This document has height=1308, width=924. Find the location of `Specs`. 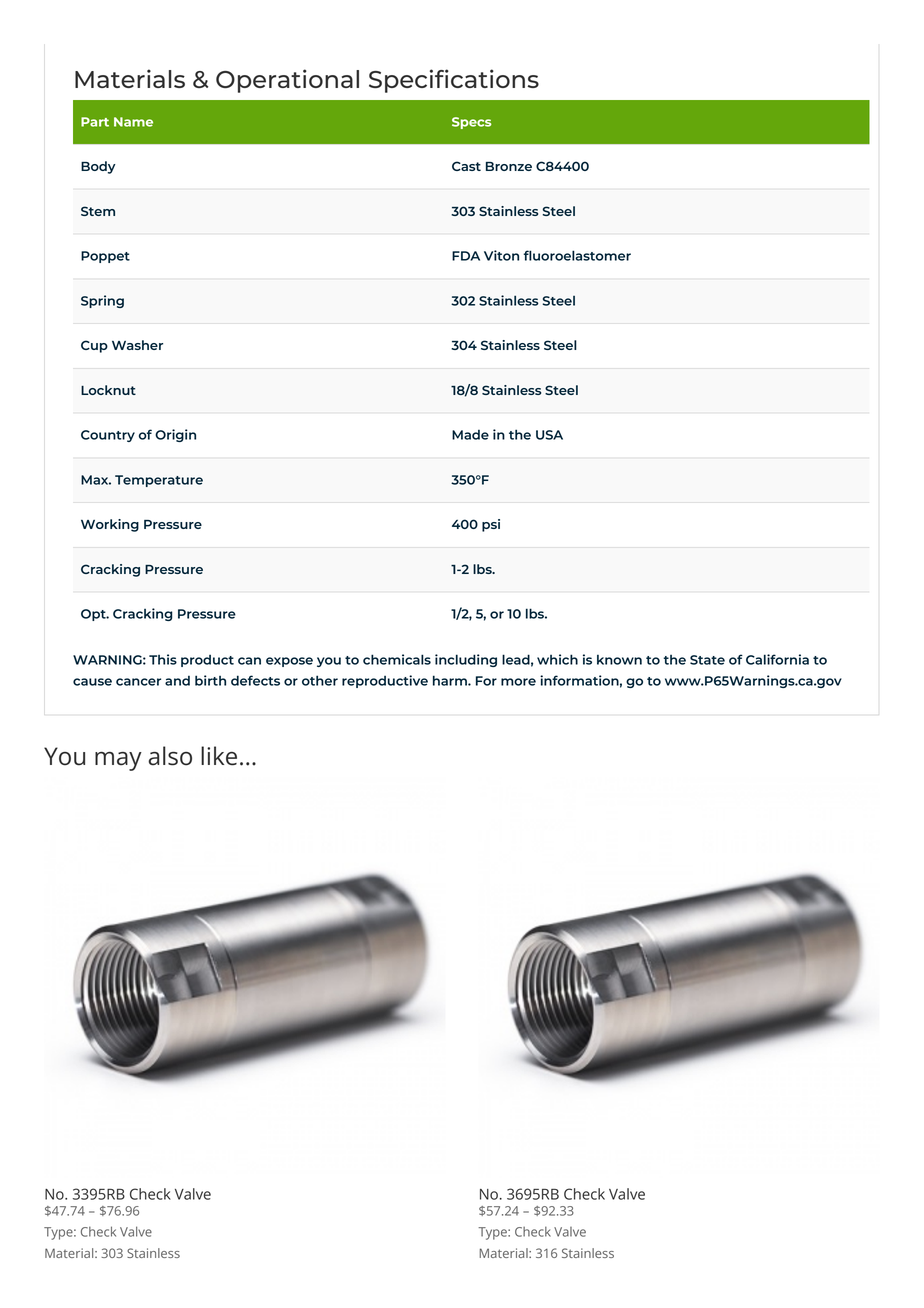

Specs is located at coordinates (472, 123).
